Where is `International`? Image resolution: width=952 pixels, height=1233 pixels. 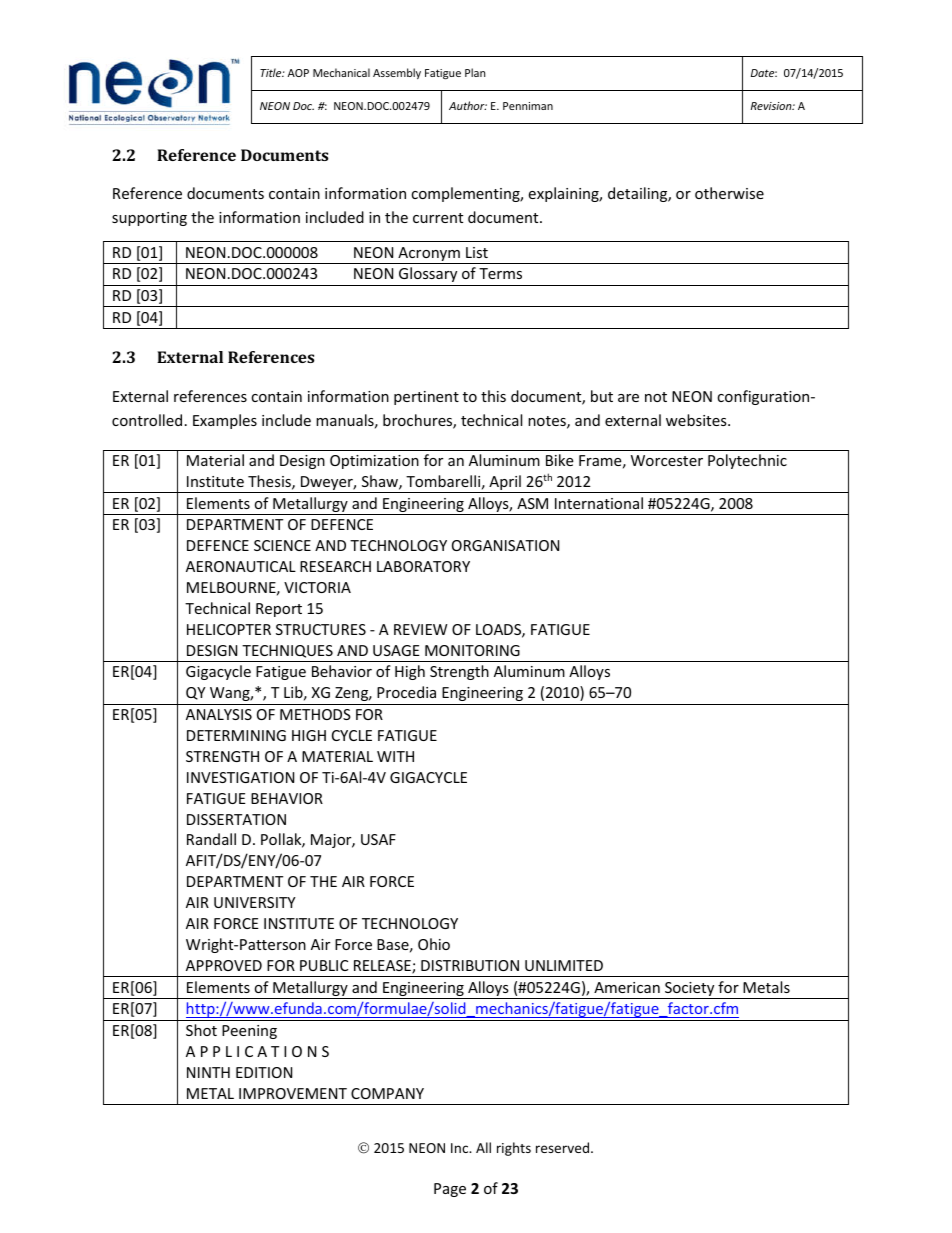 International is located at coordinates (599, 503).
